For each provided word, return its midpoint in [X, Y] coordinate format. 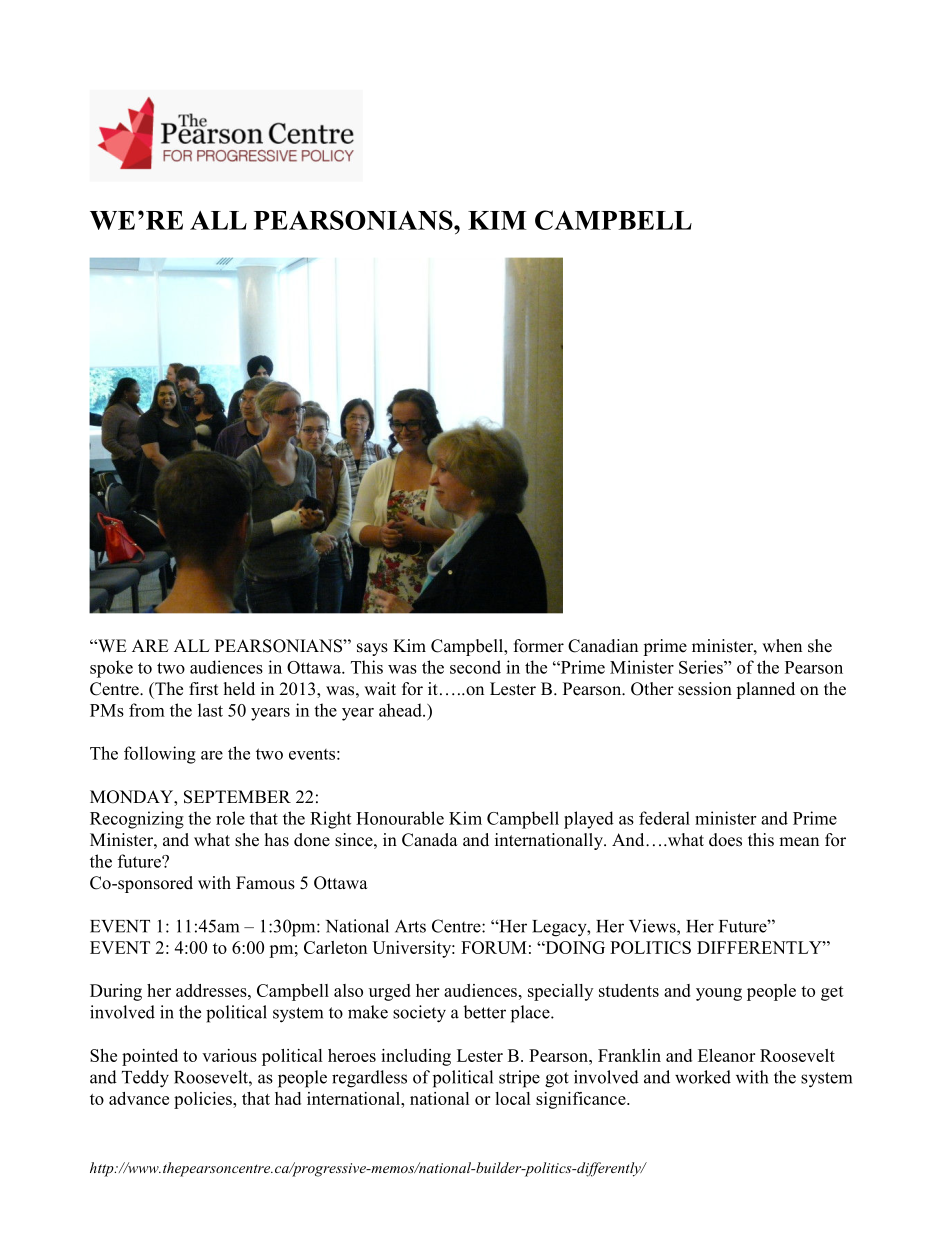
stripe [519, 1079]
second [475, 667]
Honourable [400, 818]
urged [390, 992]
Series [702, 667]
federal [664, 818]
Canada [430, 840]
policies [204, 1100]
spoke [111, 669]
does [725, 840]
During [116, 992]
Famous [265, 883]
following [160, 755]
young [719, 994]
